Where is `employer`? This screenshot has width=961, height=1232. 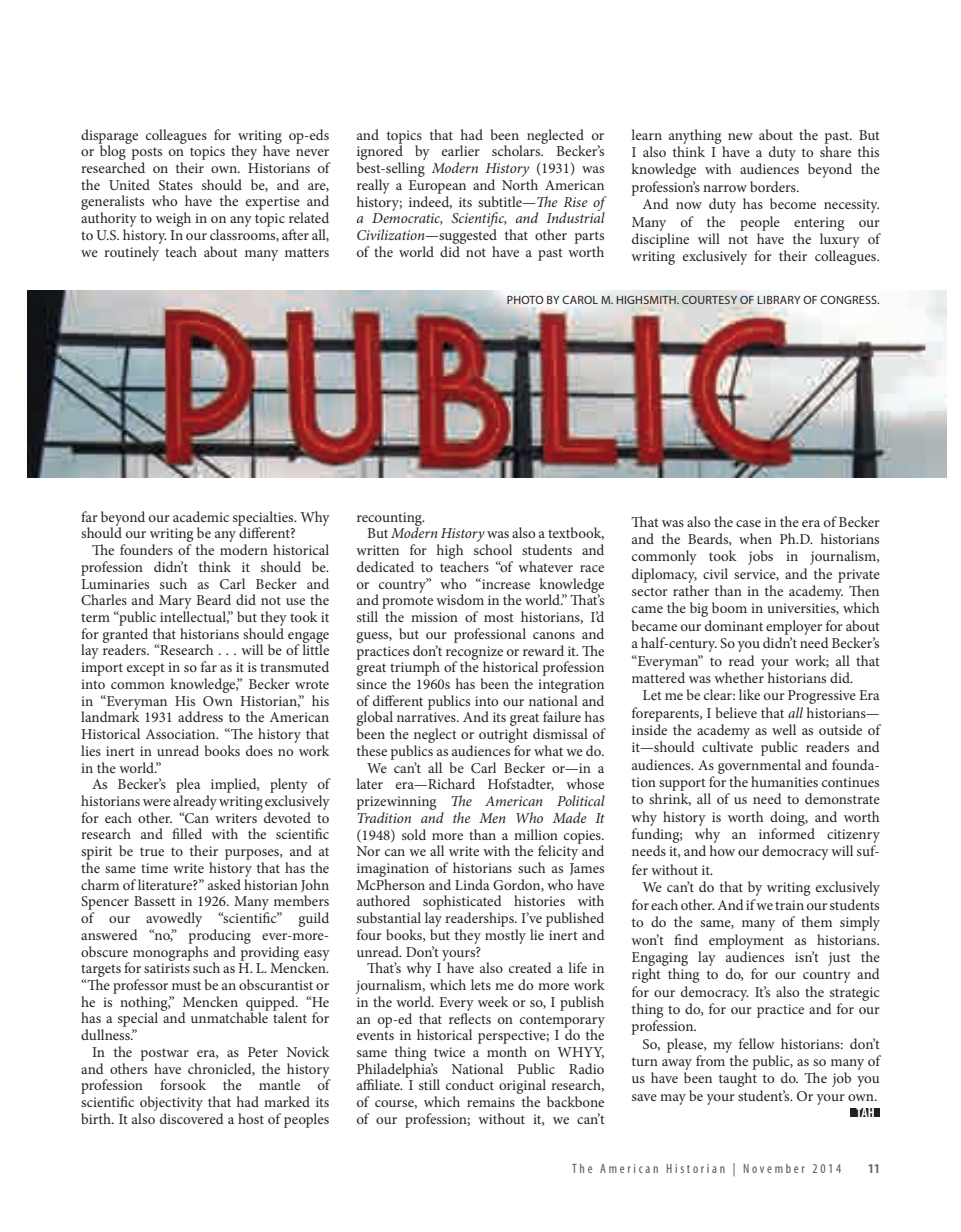 employer is located at coordinates (794, 627).
